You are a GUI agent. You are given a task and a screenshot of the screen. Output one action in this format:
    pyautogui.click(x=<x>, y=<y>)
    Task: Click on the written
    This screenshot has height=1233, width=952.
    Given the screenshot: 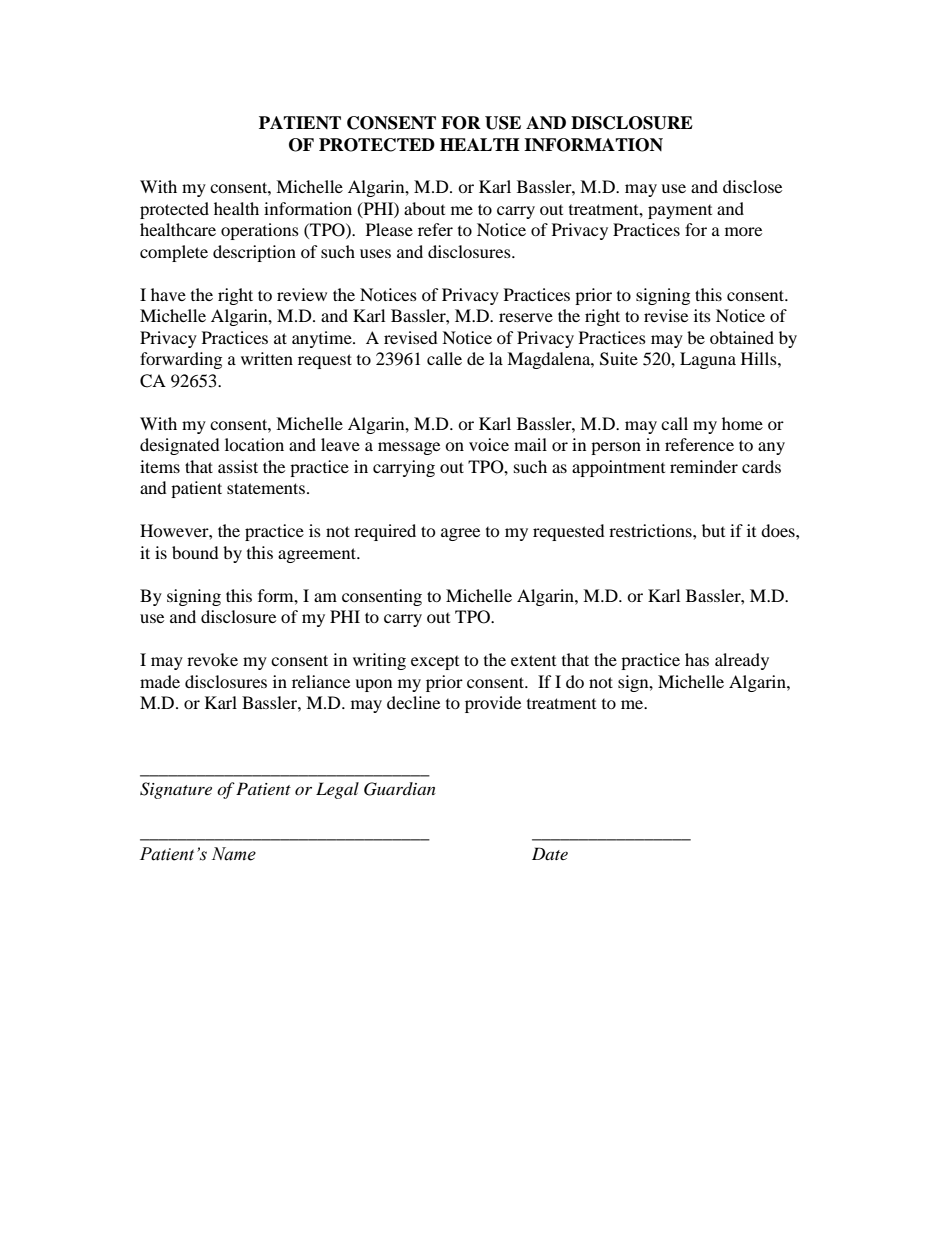 What is the action you would take?
    pyautogui.click(x=267, y=358)
